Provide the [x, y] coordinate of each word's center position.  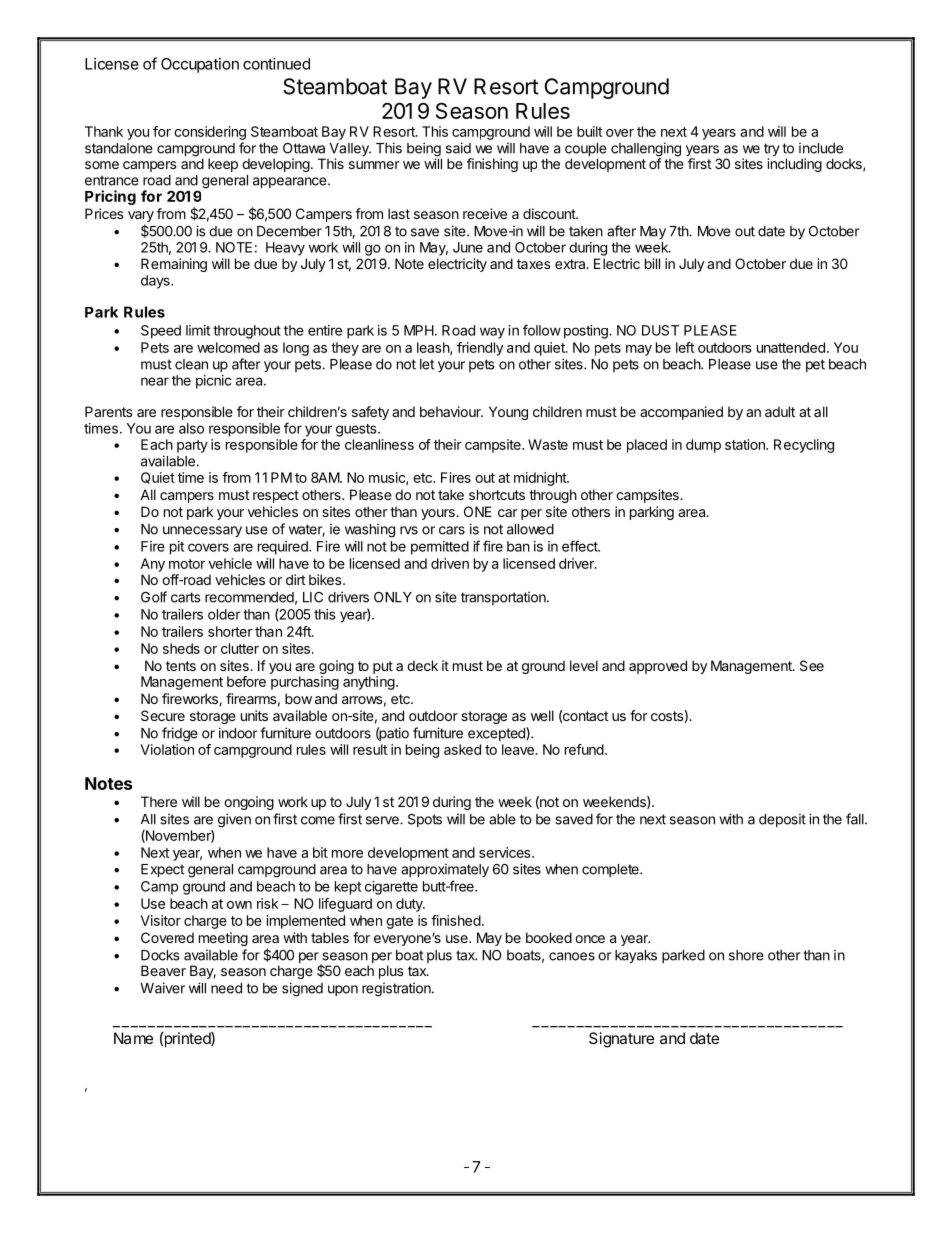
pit [177, 548]
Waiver [162, 988]
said [458, 148]
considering [210, 133]
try [772, 151]
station [746, 444]
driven [450, 563]
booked [549, 937]
